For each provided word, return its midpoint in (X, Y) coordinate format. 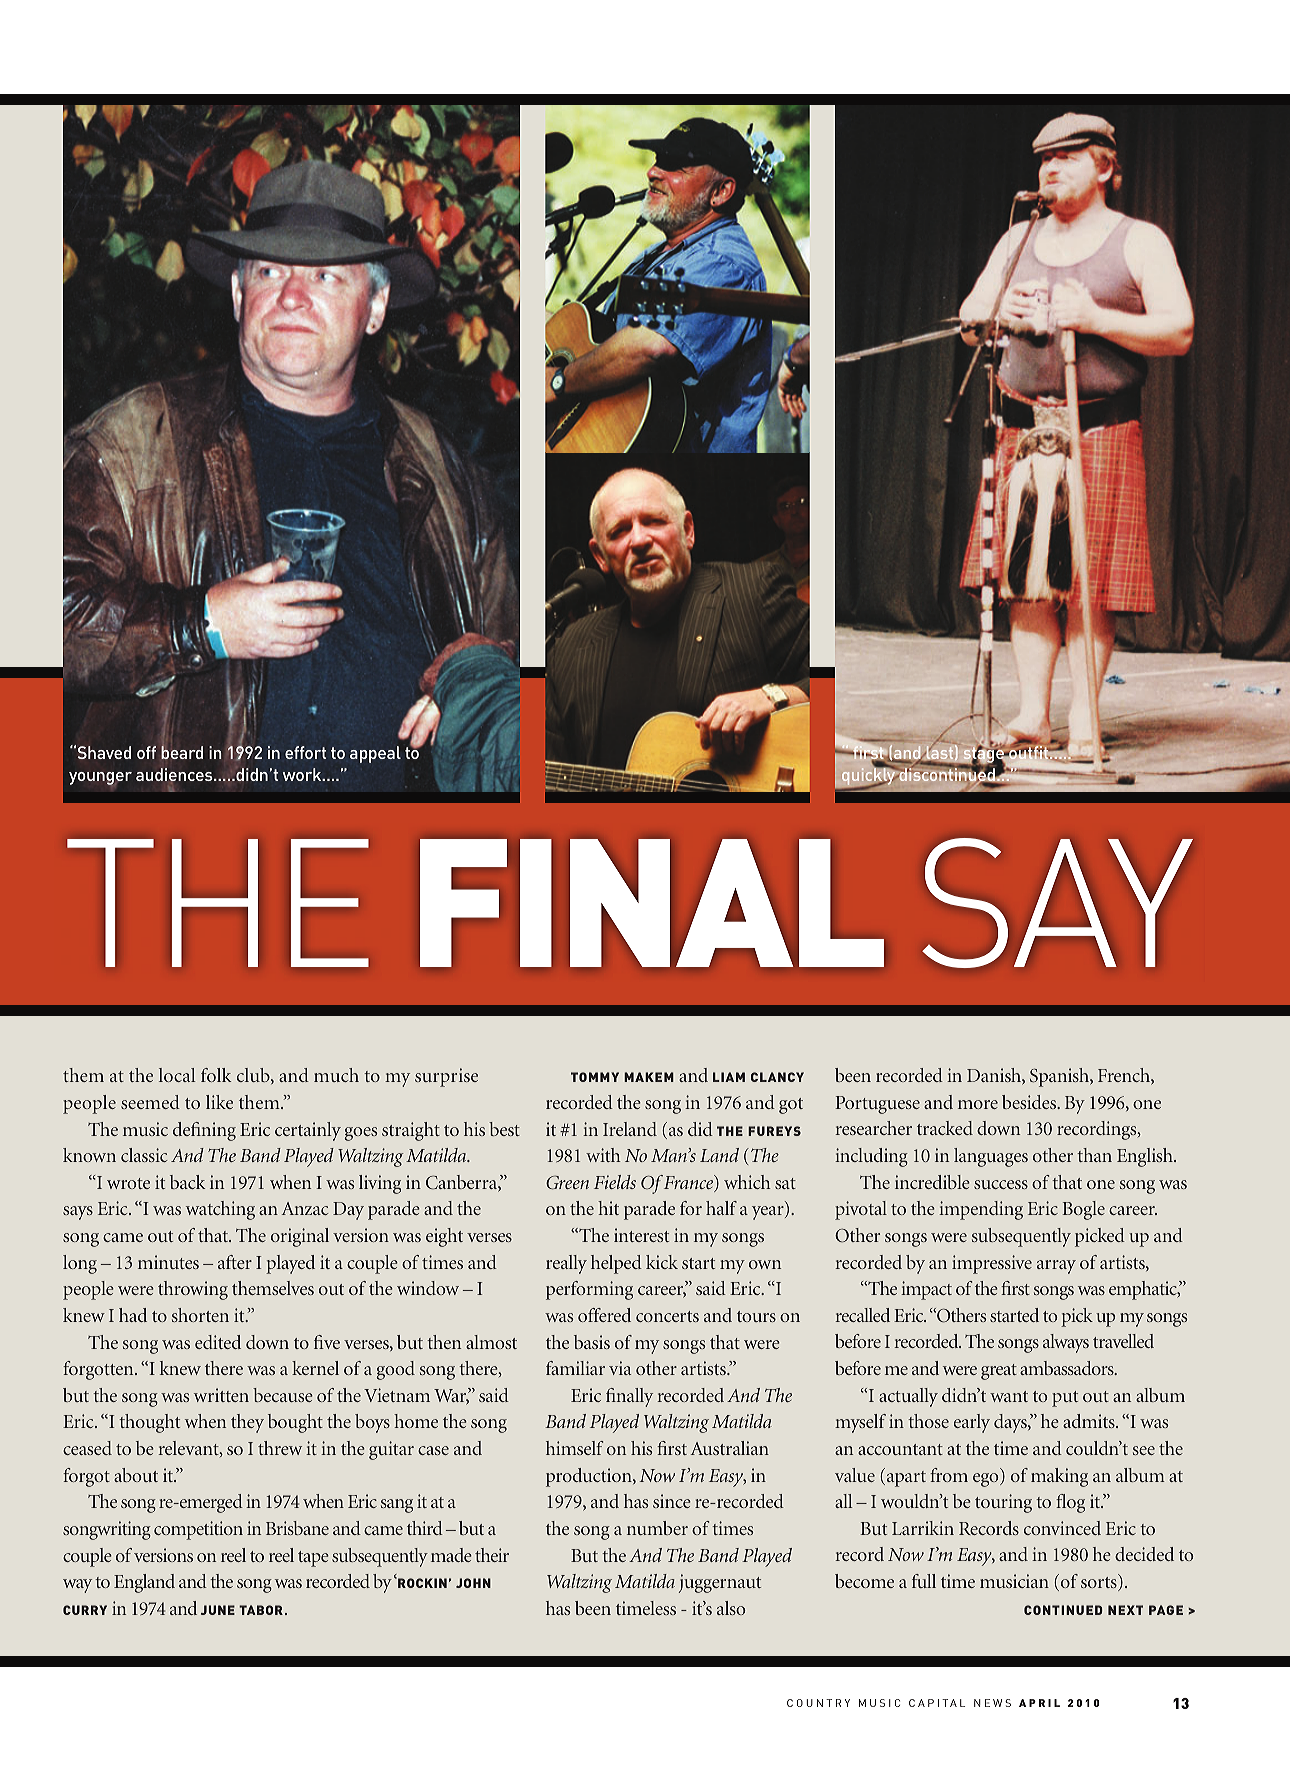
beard (182, 751)
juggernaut (720, 1583)
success (1001, 1184)
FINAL (652, 903)
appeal (375, 754)
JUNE (218, 1610)
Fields (615, 1182)
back (187, 1182)
